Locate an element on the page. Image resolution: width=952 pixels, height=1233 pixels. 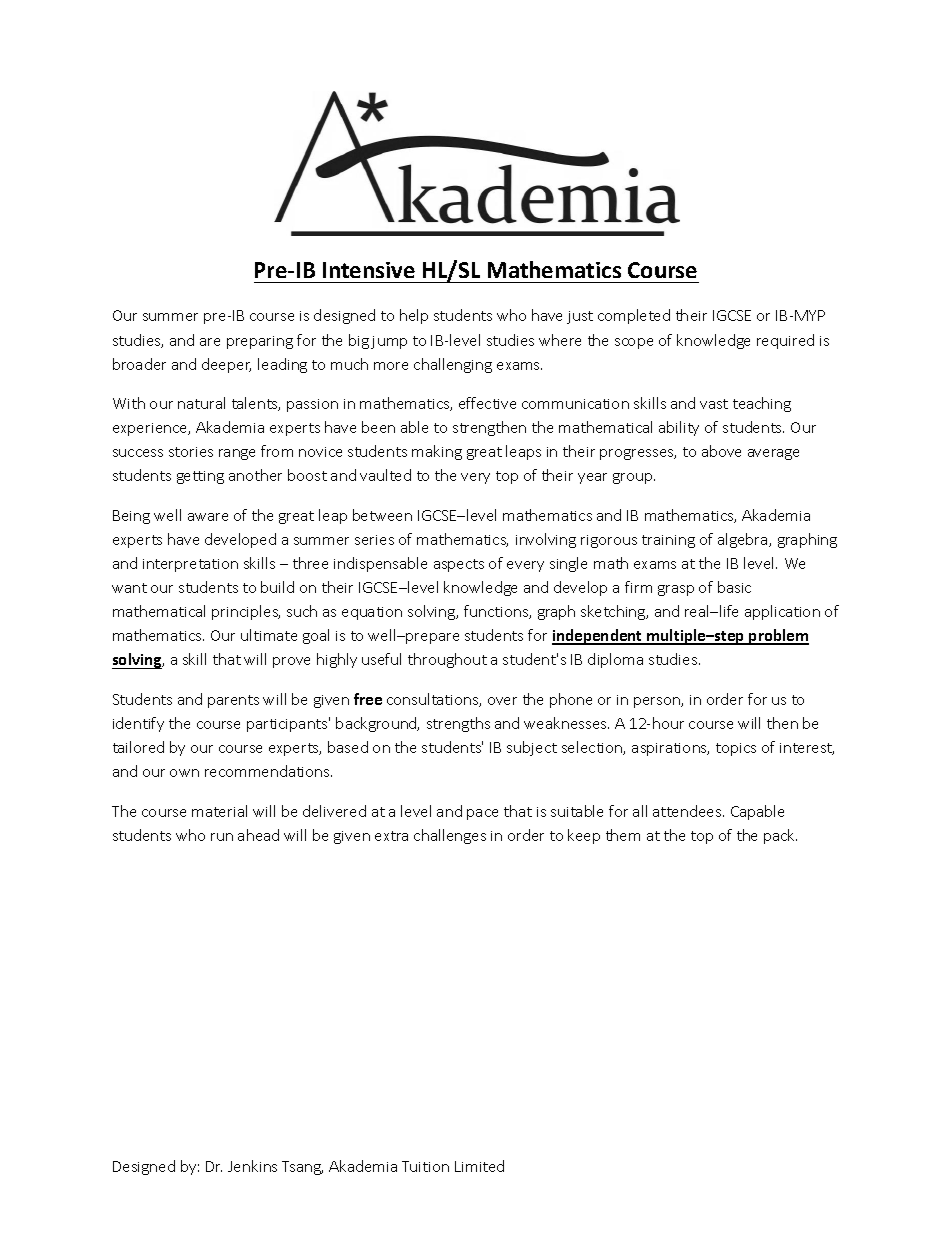
person is located at coordinates (658, 702).
